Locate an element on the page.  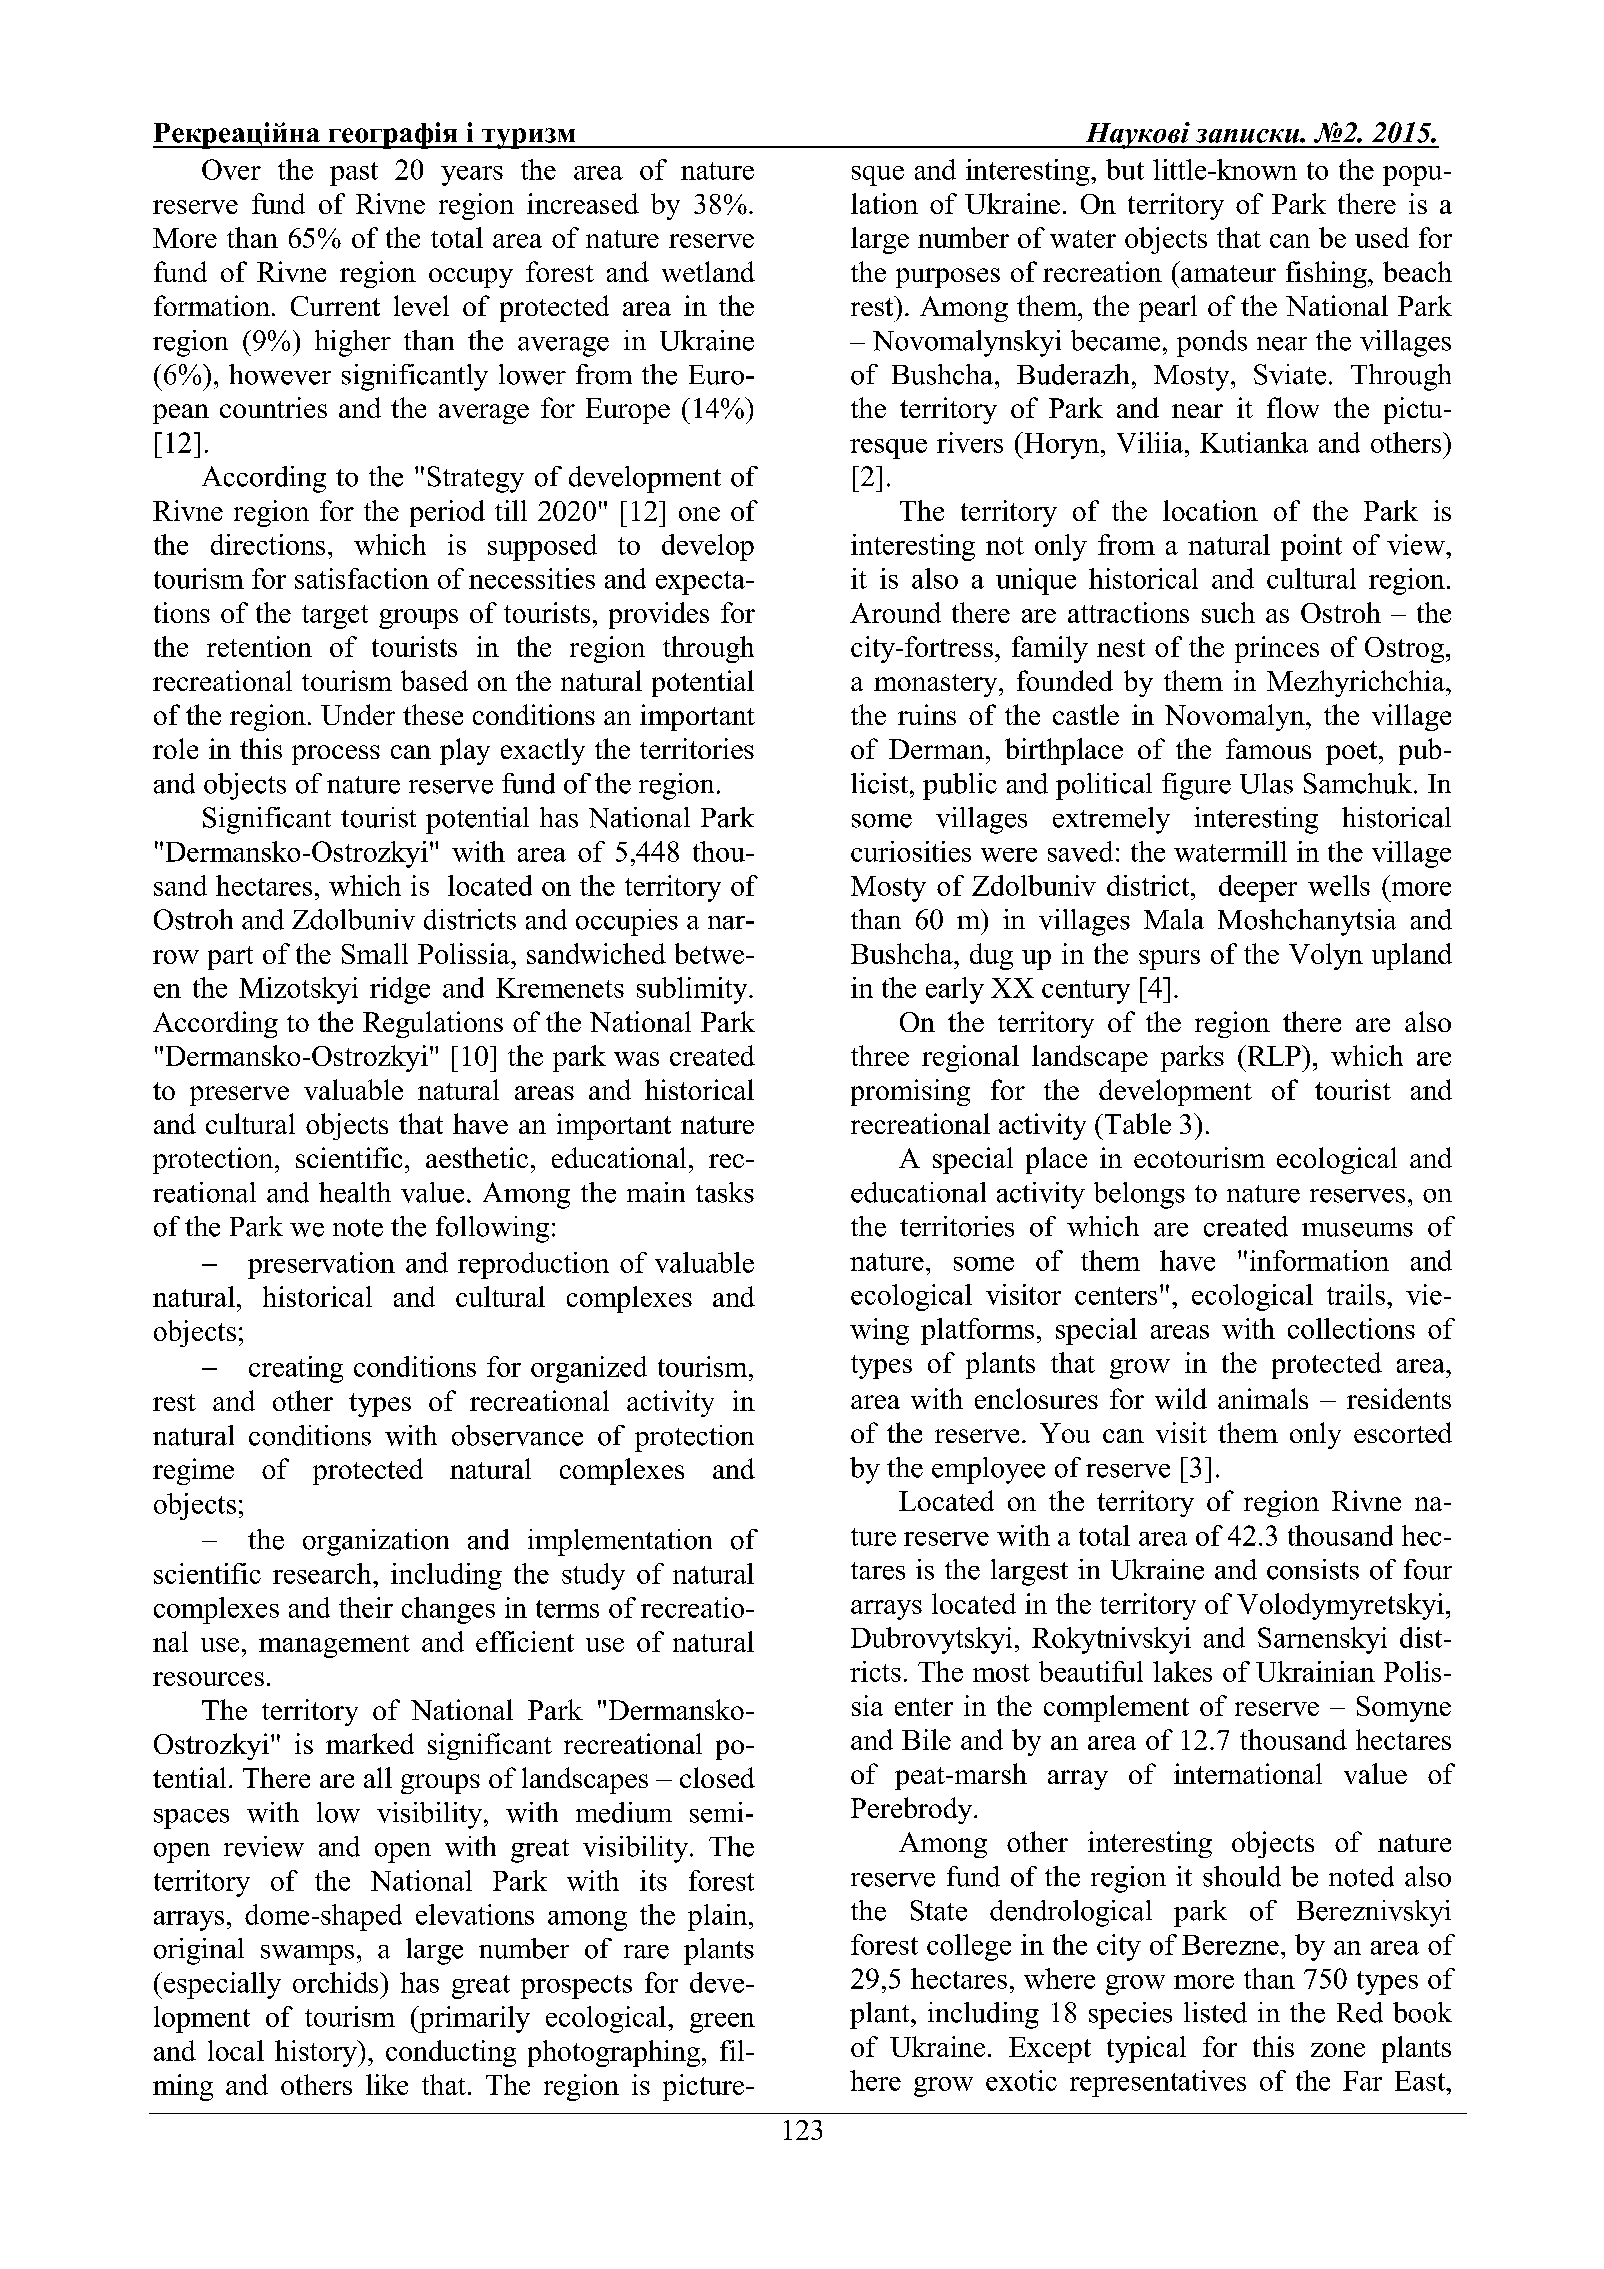
implementation is located at coordinates (620, 1542).
